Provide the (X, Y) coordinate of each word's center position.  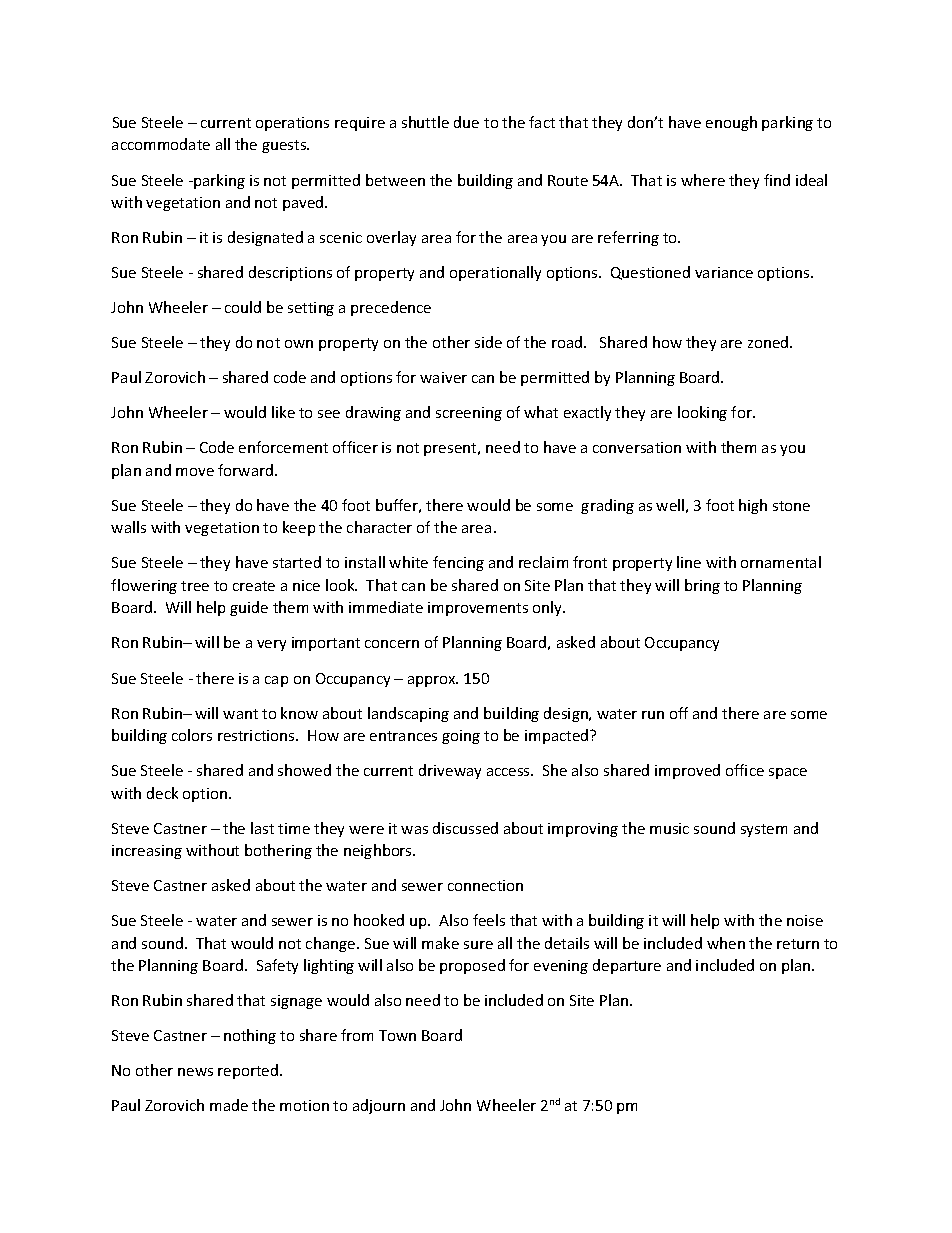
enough (731, 123)
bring (702, 586)
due (466, 122)
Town (397, 1035)
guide (249, 608)
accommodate (161, 144)
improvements (478, 609)
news (195, 1072)
